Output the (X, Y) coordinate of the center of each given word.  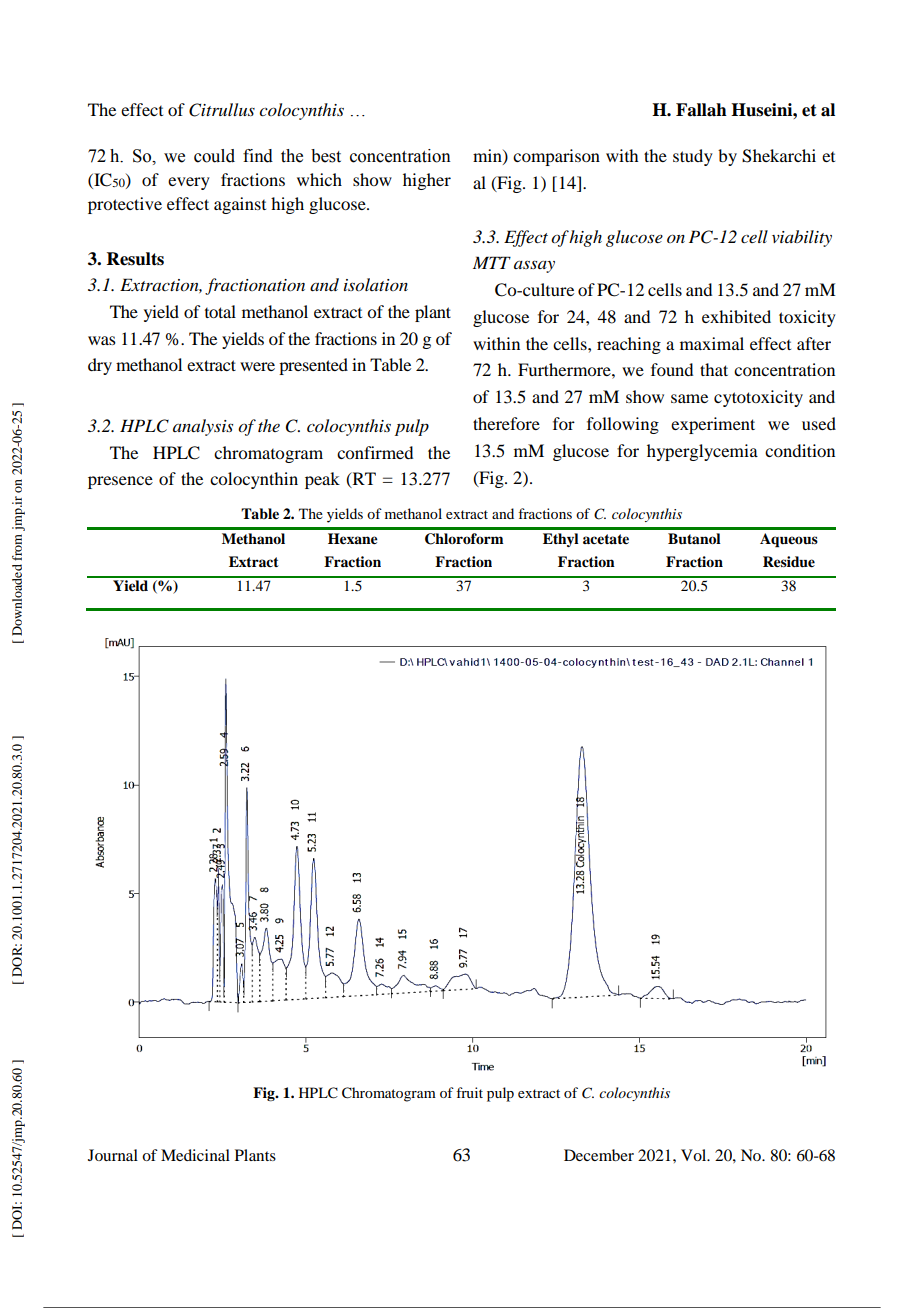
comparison (556, 157)
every (189, 183)
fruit (469, 1092)
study (693, 157)
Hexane (353, 538)
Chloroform (464, 539)
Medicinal (195, 1155)
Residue (789, 562)
